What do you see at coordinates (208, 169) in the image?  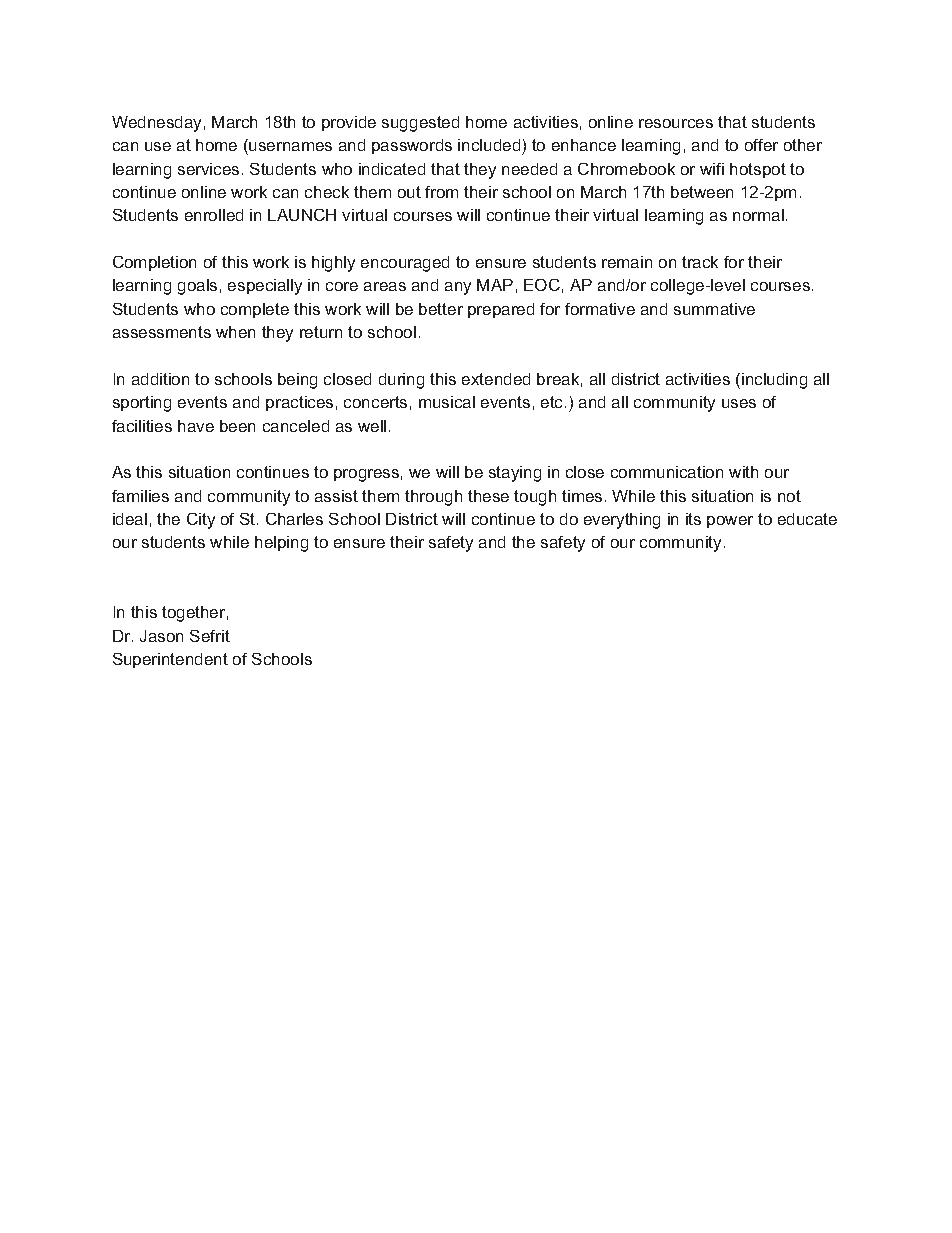 I see `services` at bounding box center [208, 169].
